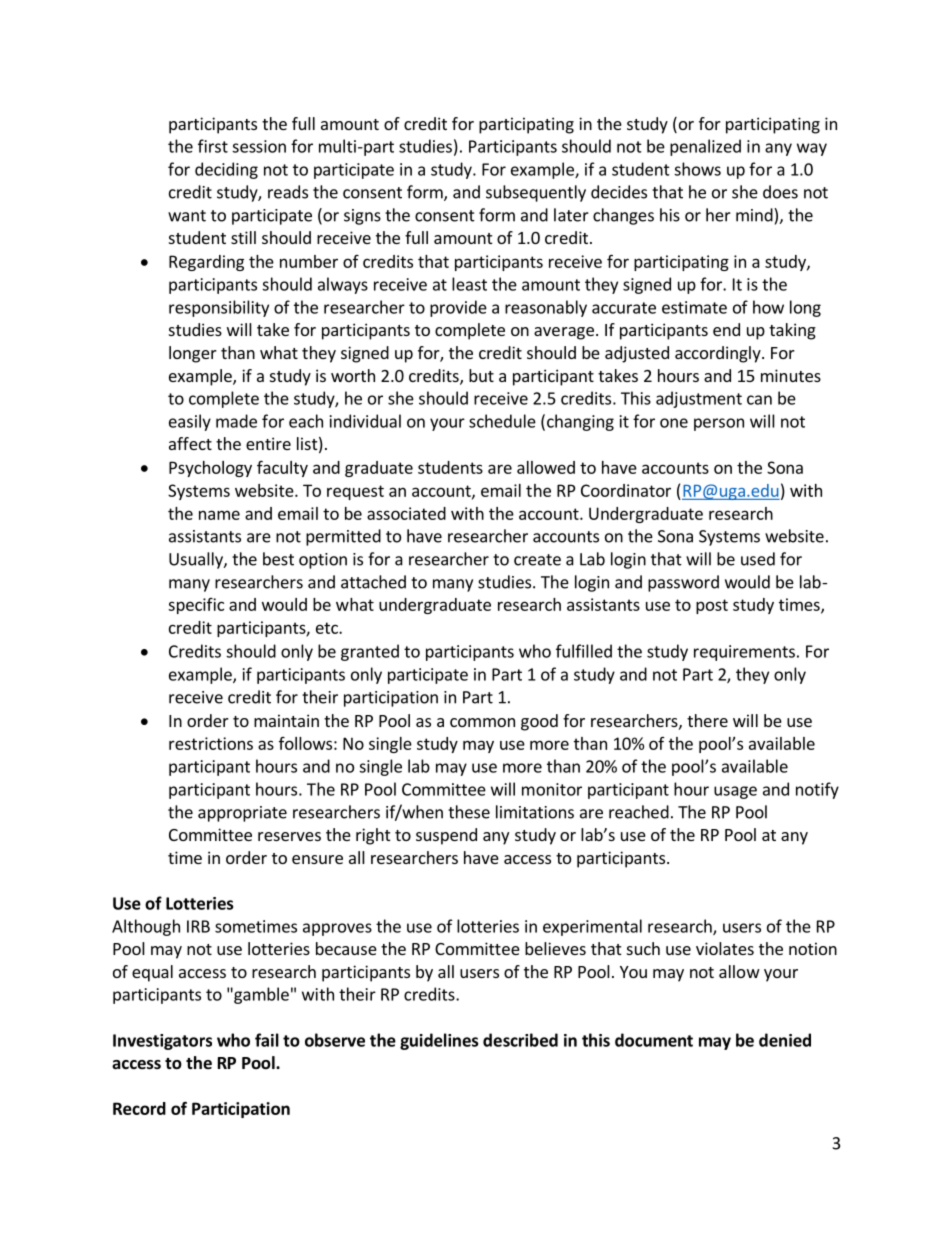  What do you see at coordinates (439, 1041) in the screenshot?
I see `guidelines` at bounding box center [439, 1041].
